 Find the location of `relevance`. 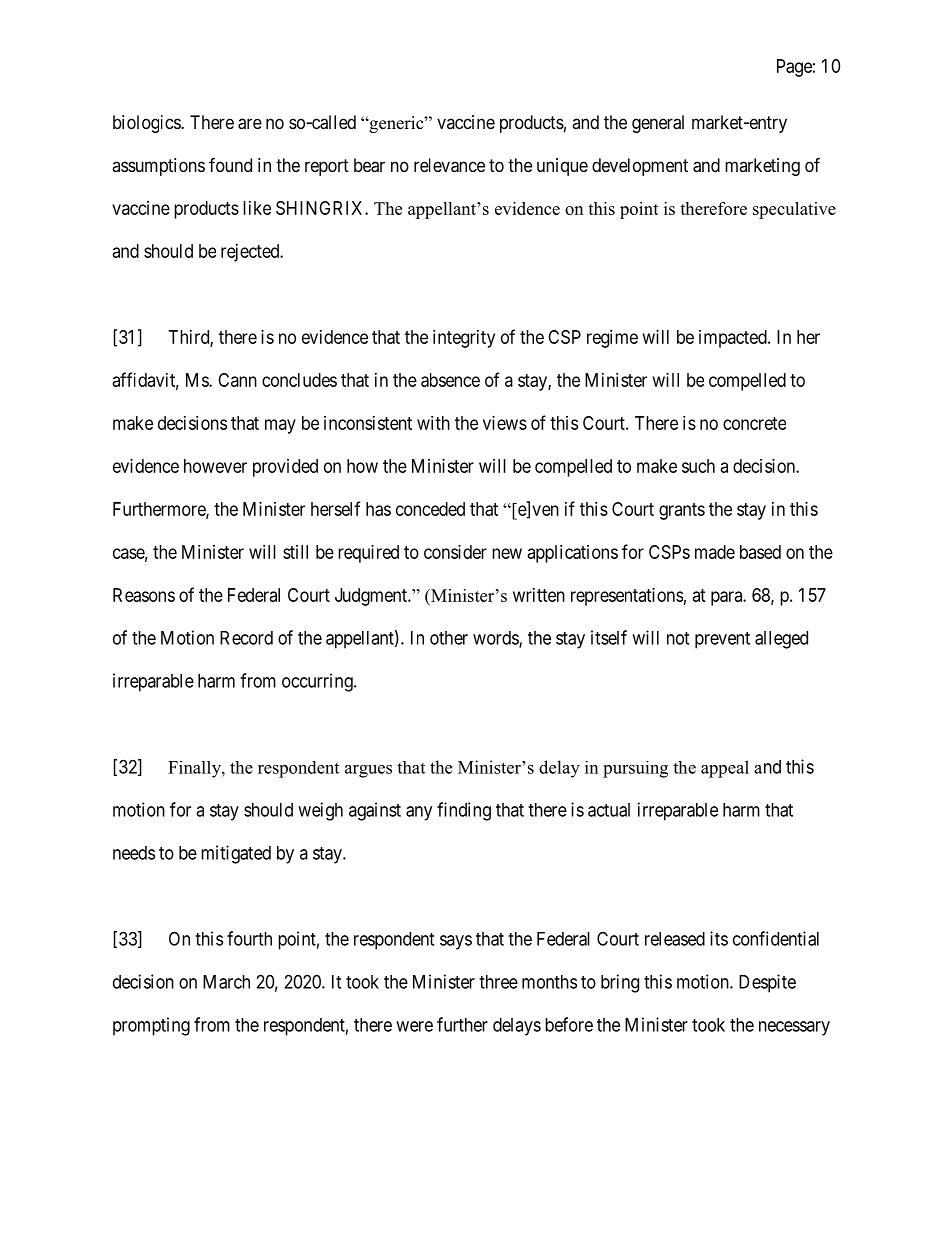

relevance is located at coordinates (449, 165).
